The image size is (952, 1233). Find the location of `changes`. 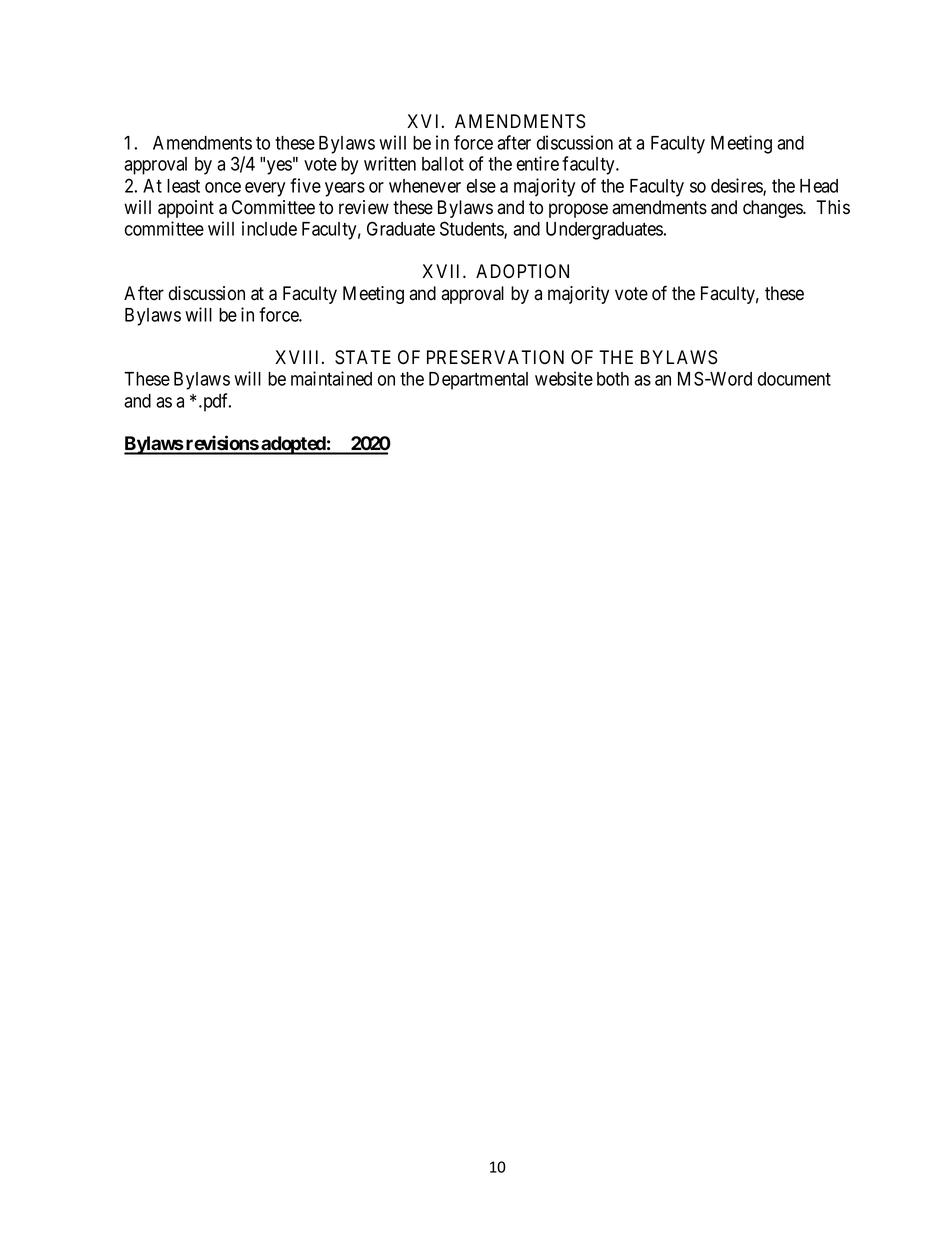

changes is located at coordinates (773, 209).
